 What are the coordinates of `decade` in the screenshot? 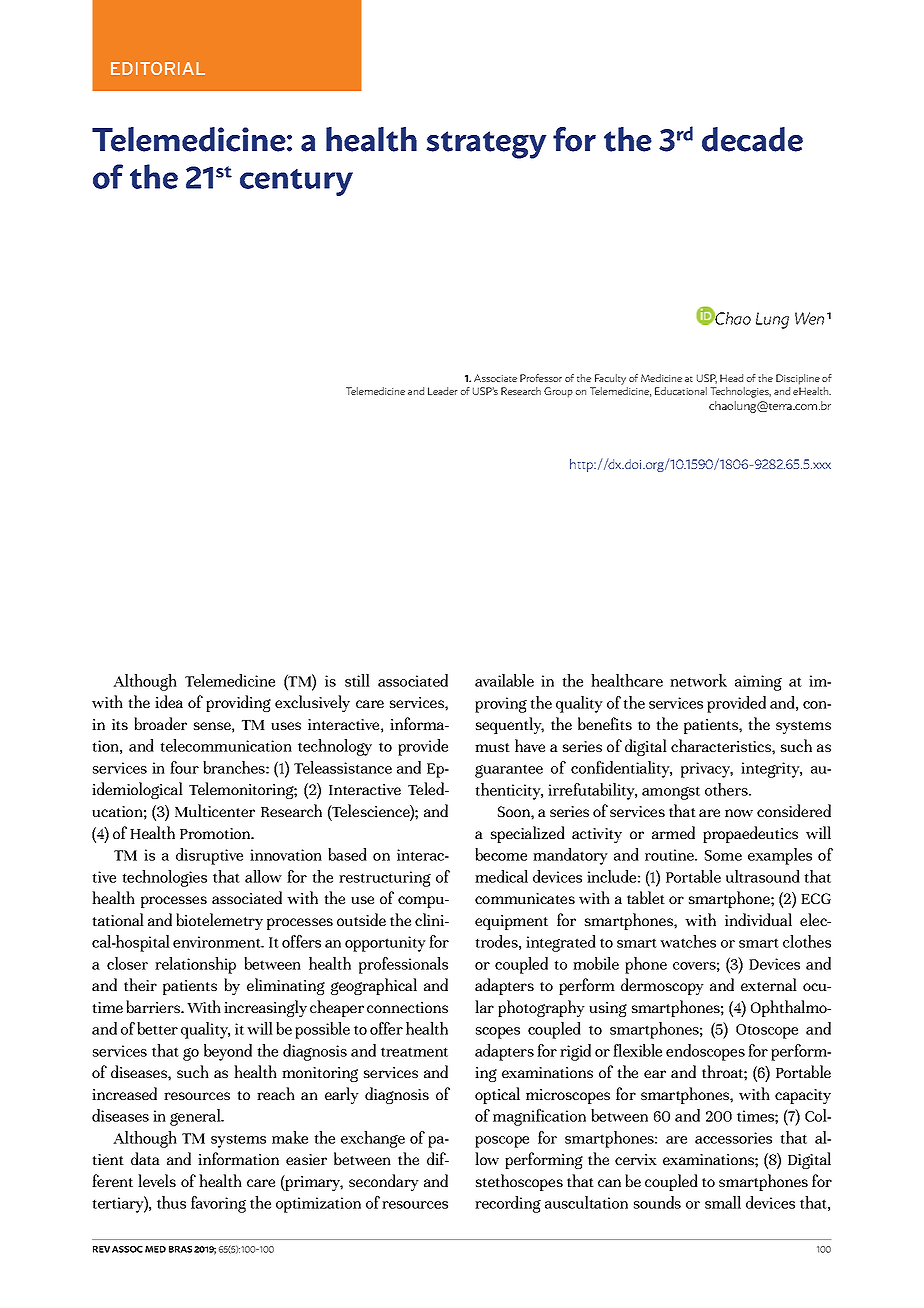 It's located at (752, 139).
